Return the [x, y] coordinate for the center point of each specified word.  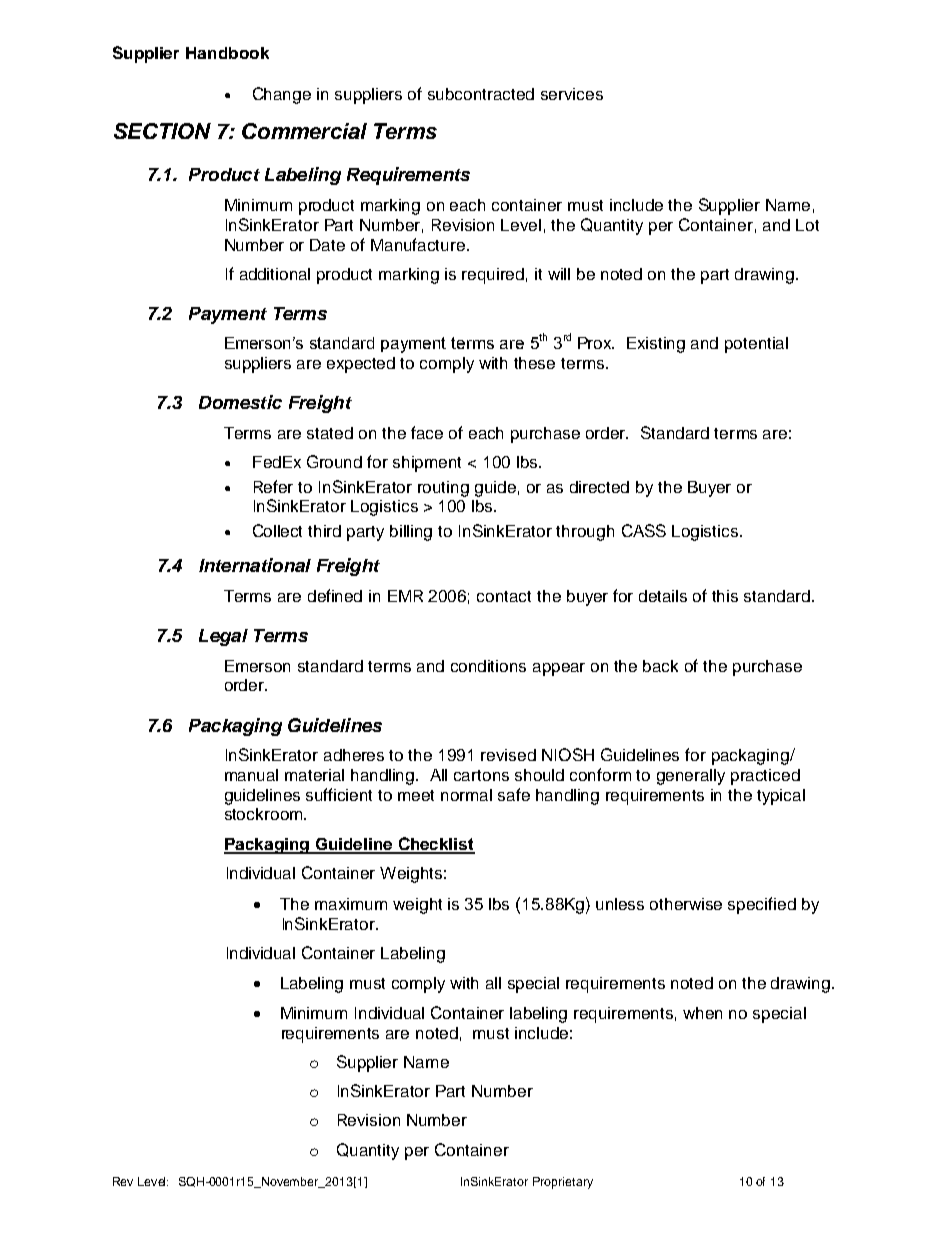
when [702, 1013]
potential [756, 345]
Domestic [240, 402]
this [725, 596]
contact [504, 596]
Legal [223, 637]
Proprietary [563, 1183]
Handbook [227, 53]
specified [762, 905]
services [572, 94]
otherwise [686, 904]
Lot [807, 225]
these [534, 363]
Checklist [435, 845]
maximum [351, 904]
